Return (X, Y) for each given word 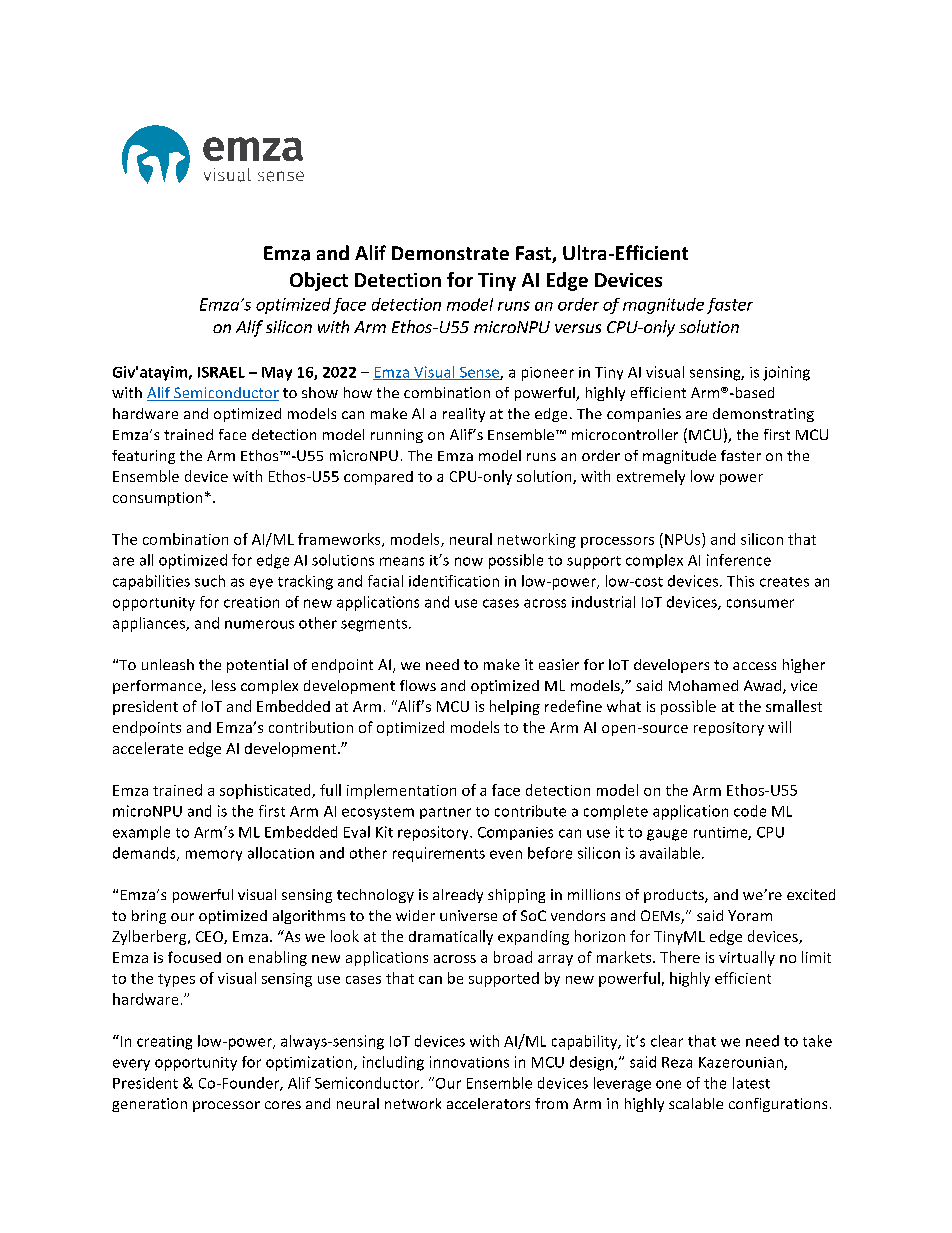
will (779, 727)
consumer (760, 603)
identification (454, 581)
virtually (747, 958)
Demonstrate (450, 253)
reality (464, 415)
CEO (210, 937)
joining (786, 373)
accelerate (148, 748)
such (210, 581)
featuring (143, 457)
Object (319, 281)
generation (149, 1105)
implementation (401, 791)
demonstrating (763, 415)
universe (468, 915)
